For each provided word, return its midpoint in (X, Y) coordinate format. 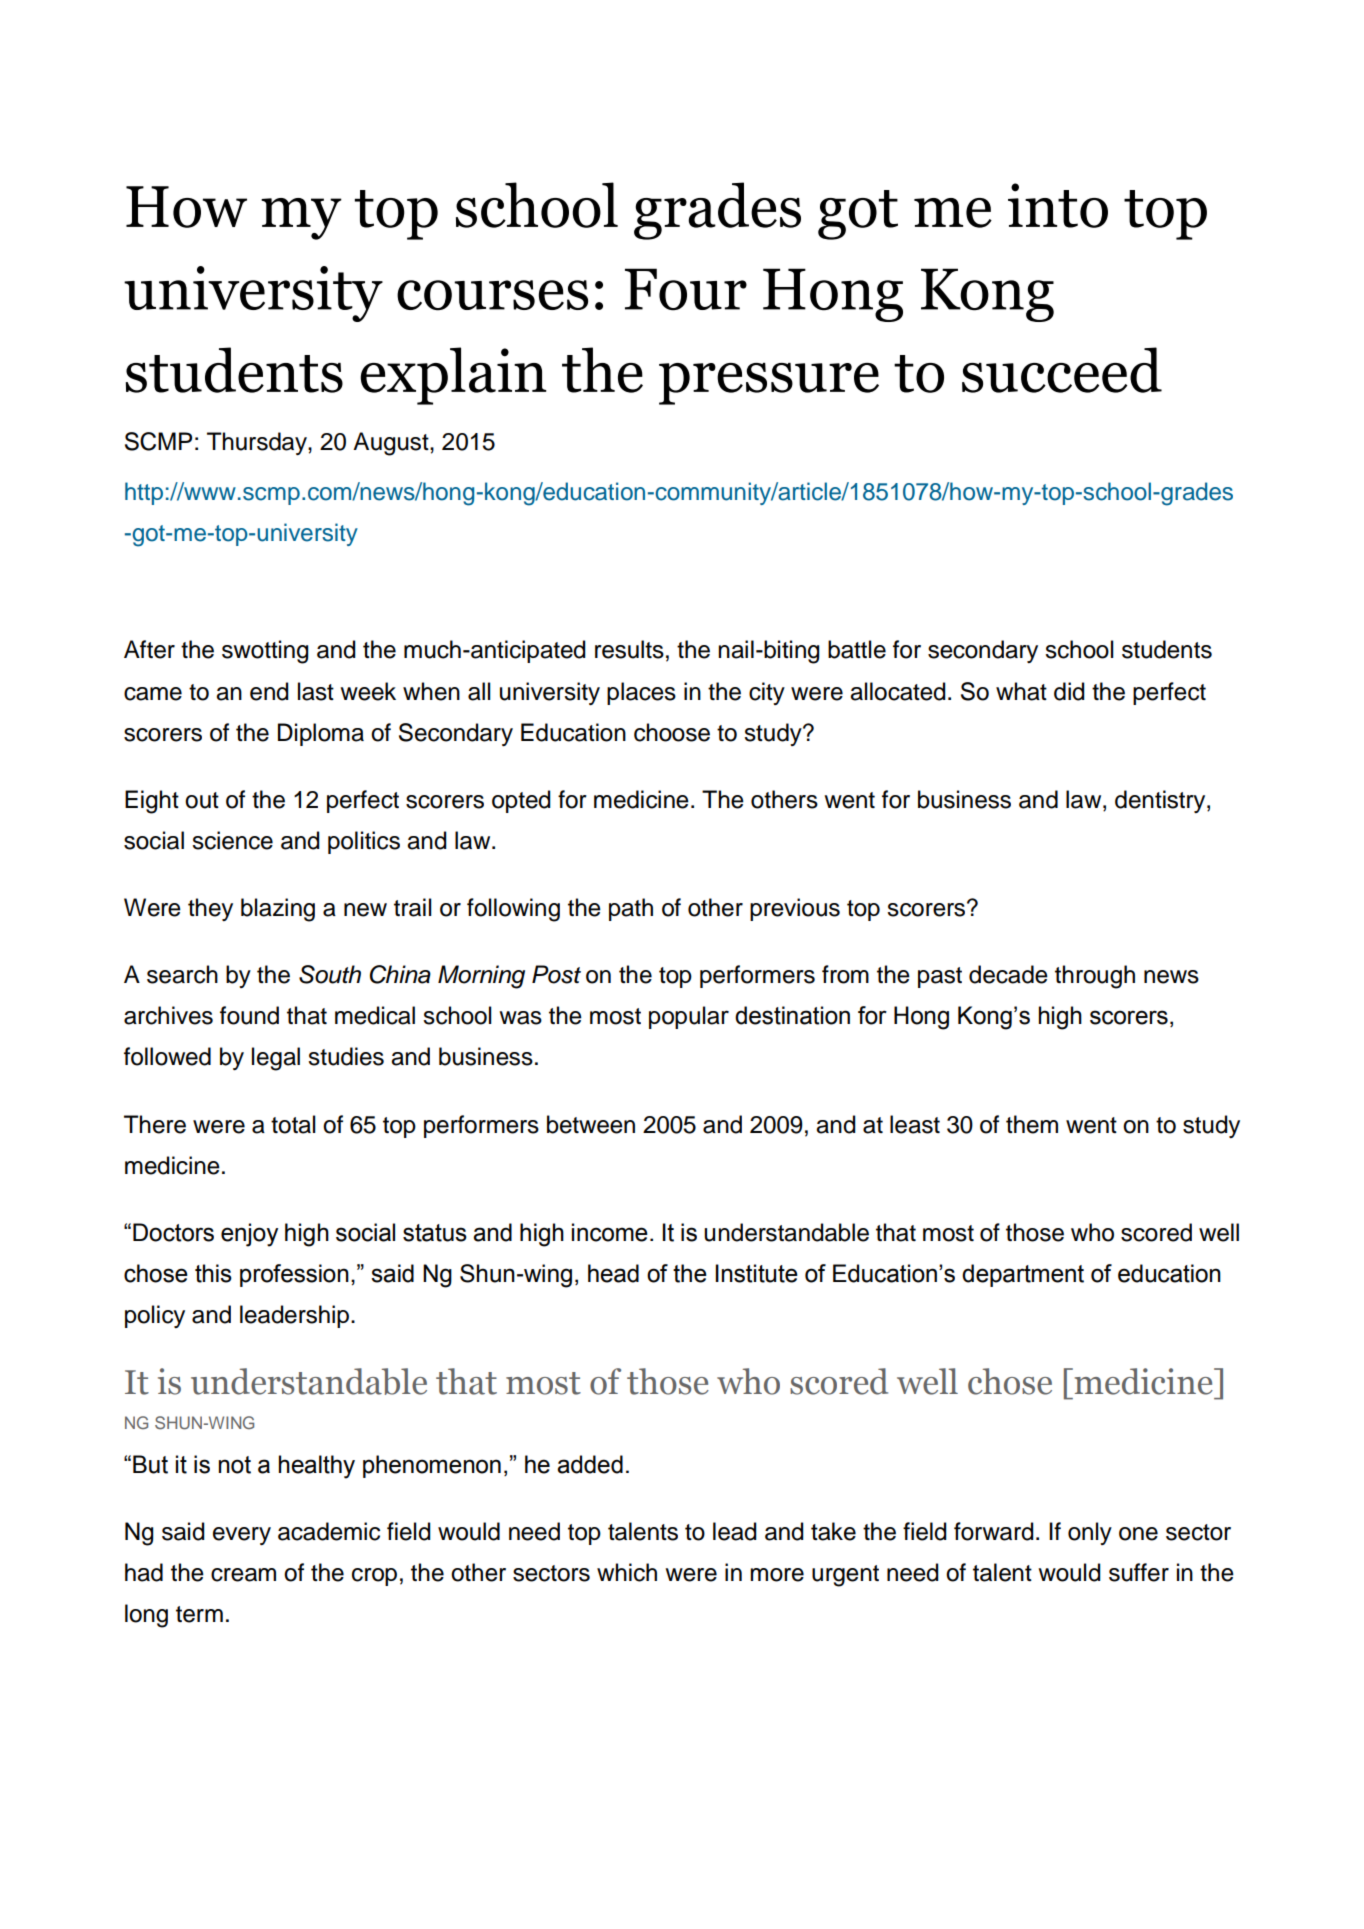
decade (1008, 974)
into (1058, 205)
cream (243, 1575)
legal (276, 1059)
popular (689, 1017)
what (1021, 691)
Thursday (258, 443)
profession (294, 1275)
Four (686, 289)
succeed (1062, 370)
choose (672, 732)
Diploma (321, 734)
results (629, 649)
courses (492, 295)
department (1023, 1275)
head (613, 1273)
